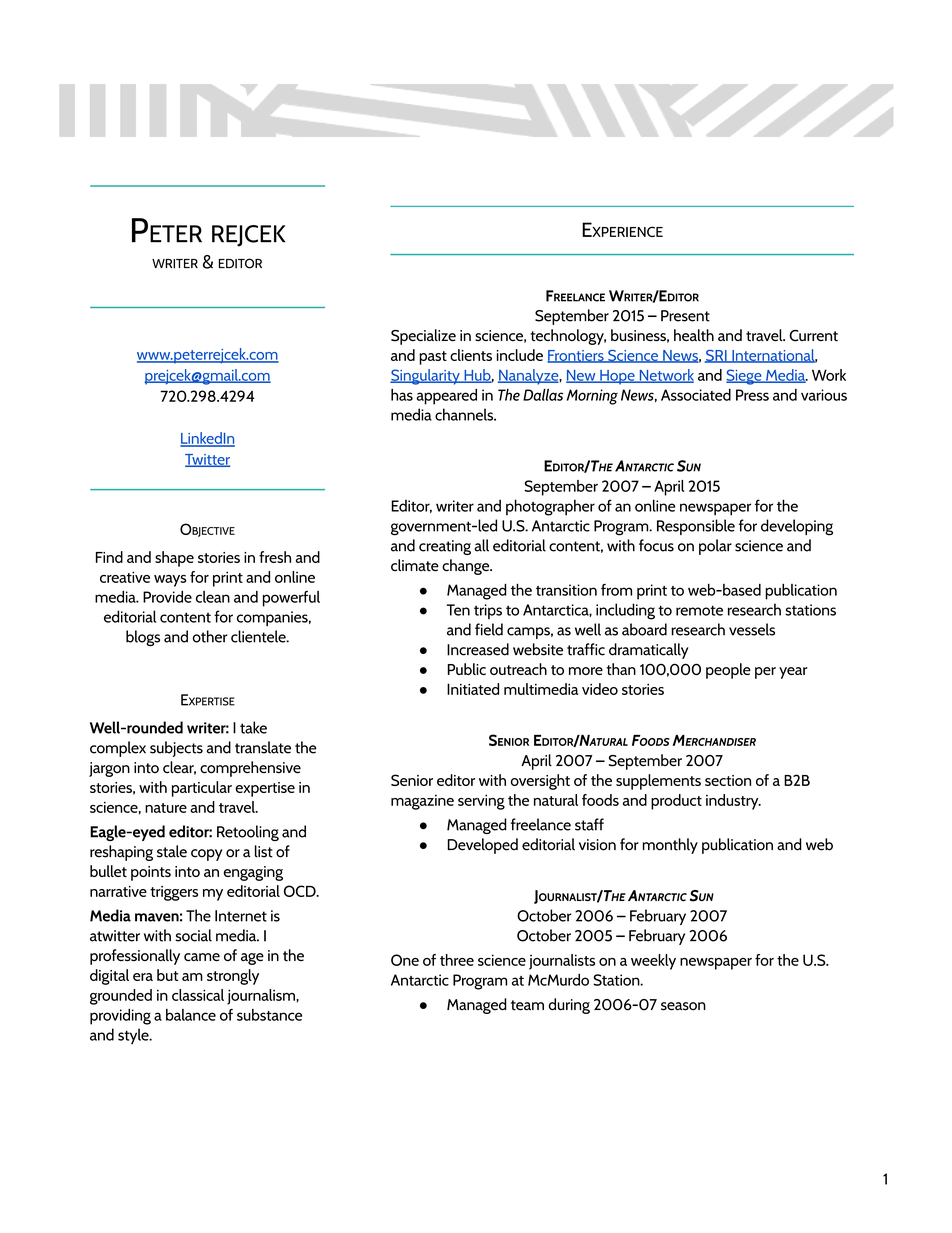 The width and height of the screenshot is (952, 1233). What do you see at coordinates (174, 559) in the screenshot?
I see `shape` at bounding box center [174, 559].
